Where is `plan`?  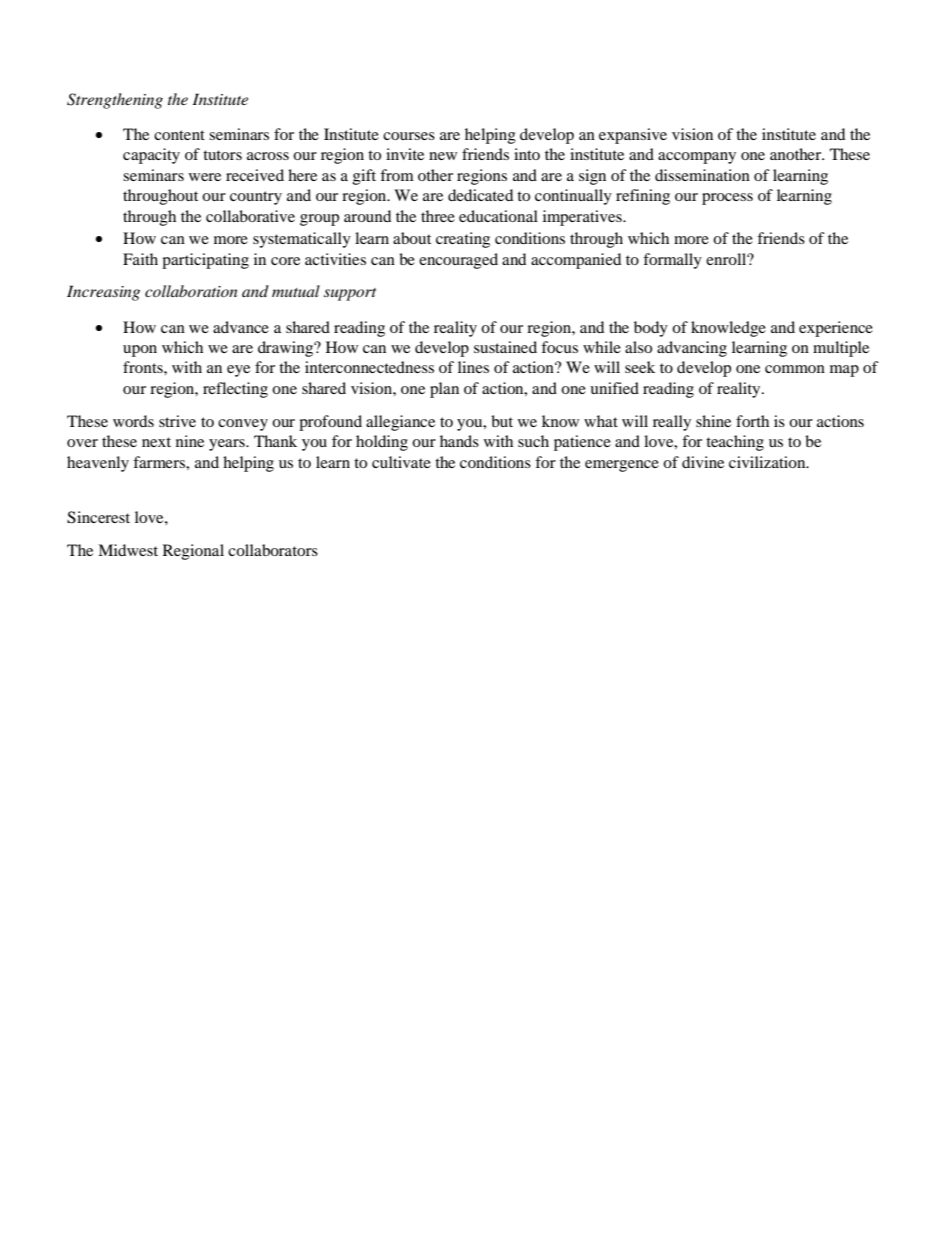
plan is located at coordinates (444, 390).
